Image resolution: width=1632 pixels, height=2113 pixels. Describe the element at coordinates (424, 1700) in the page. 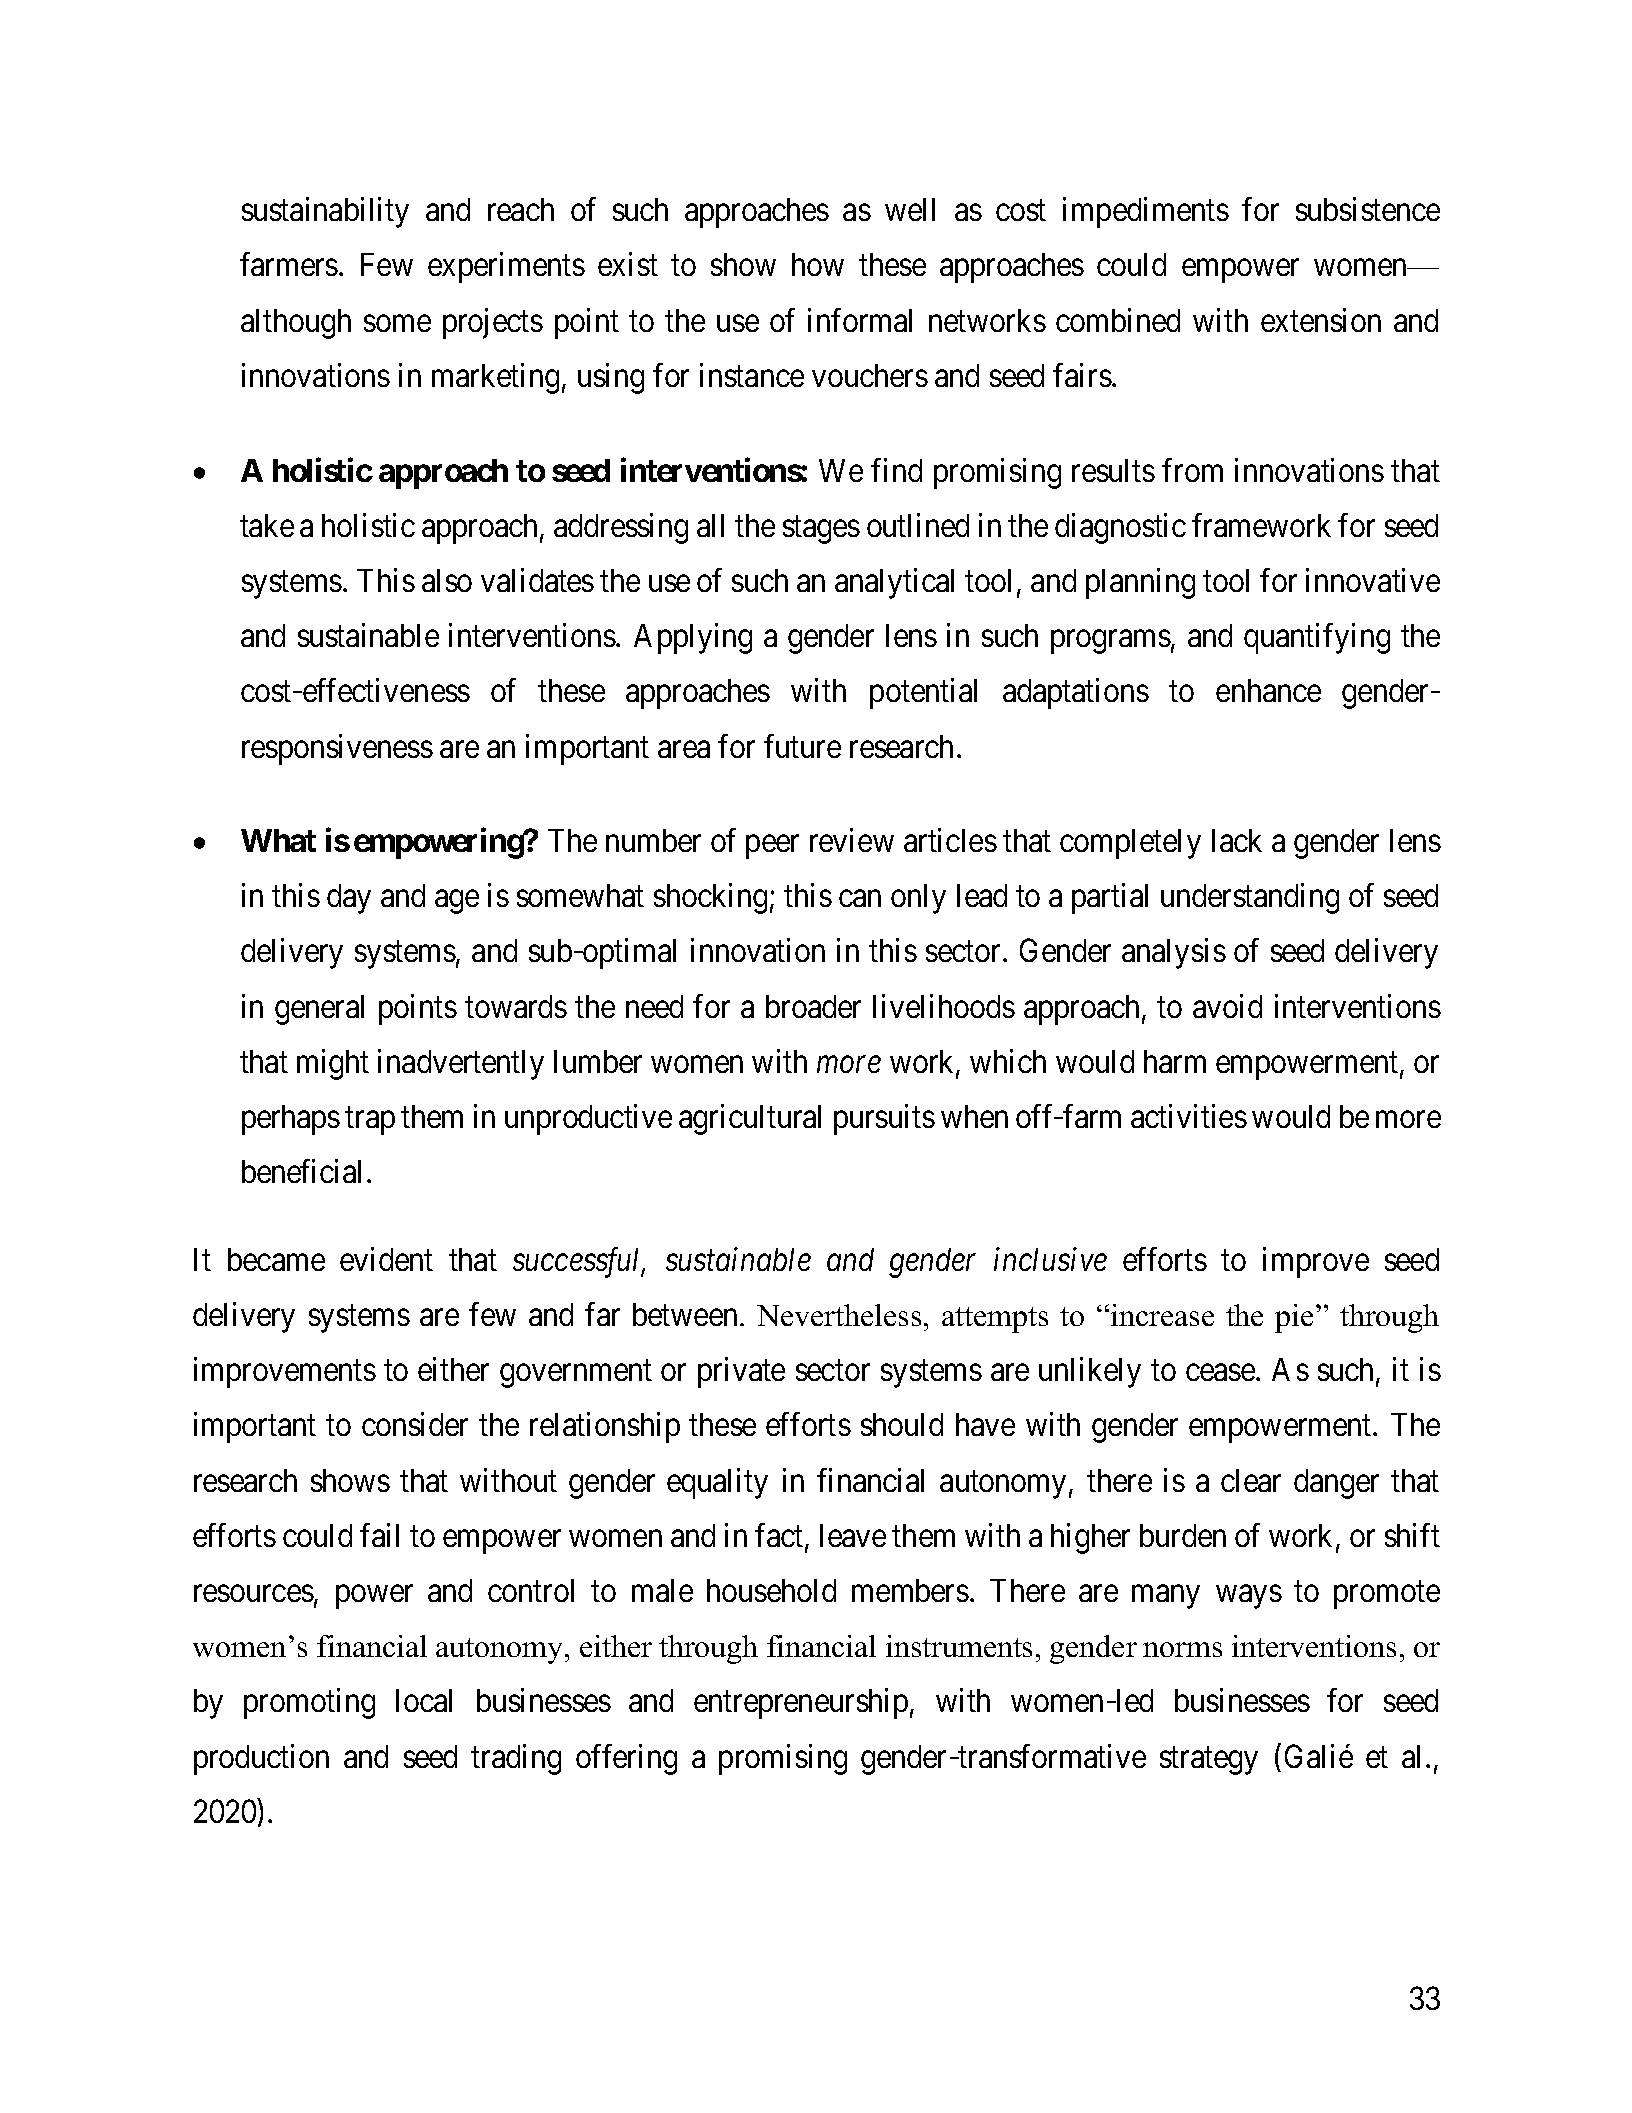

I see `local` at that location.
